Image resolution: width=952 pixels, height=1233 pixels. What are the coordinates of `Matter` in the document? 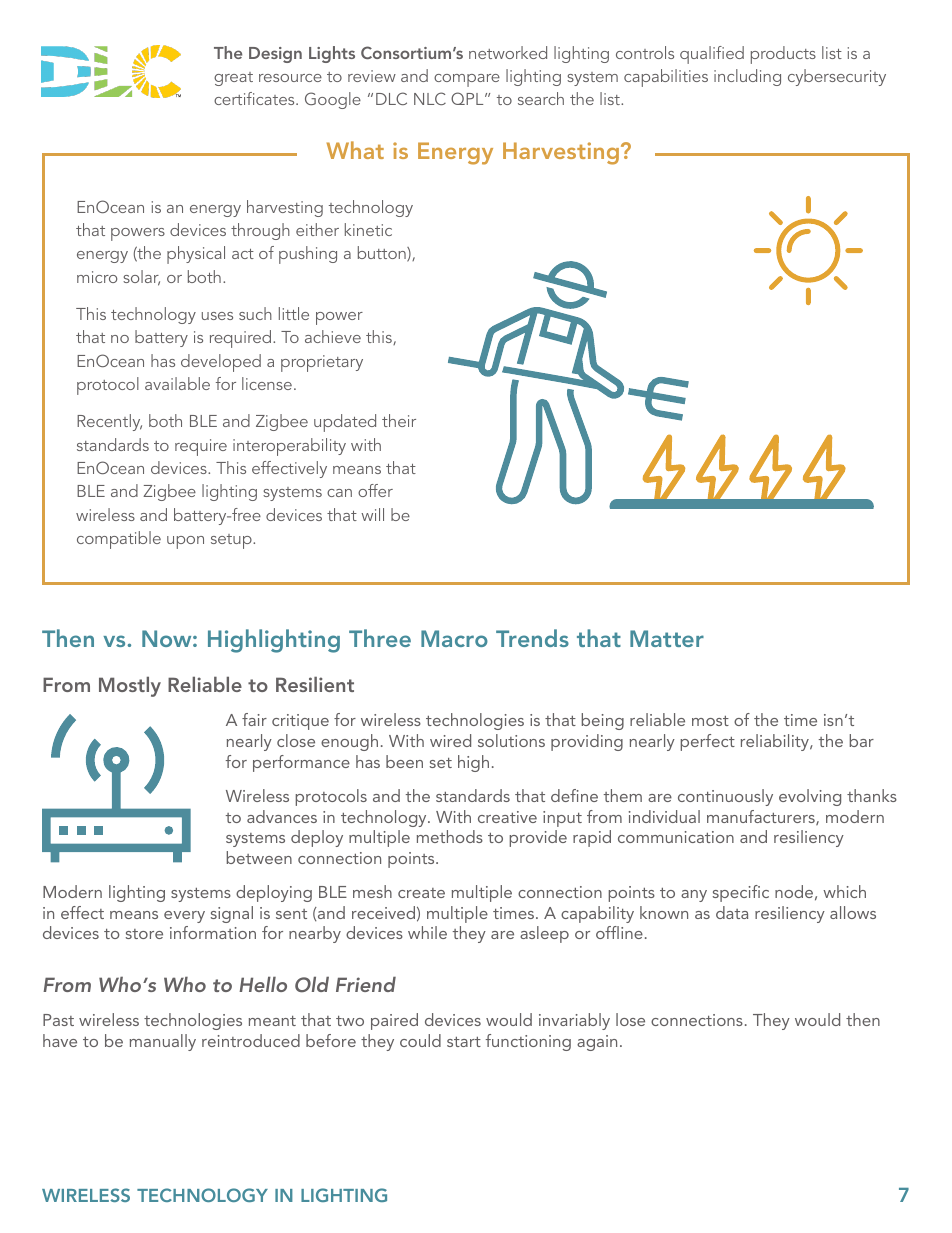 It's located at (667, 638).
